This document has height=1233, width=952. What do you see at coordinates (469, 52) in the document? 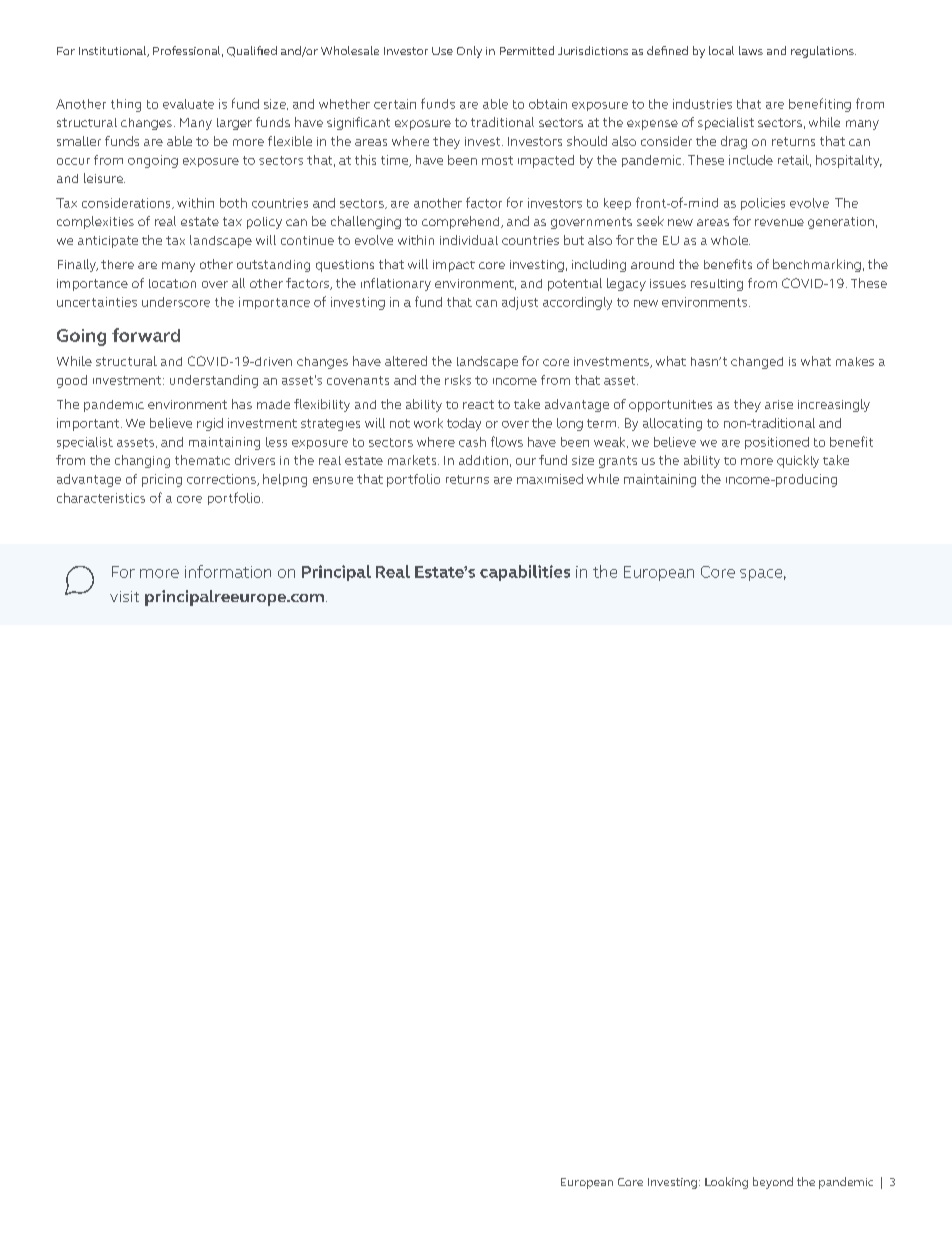
I see `Only` at bounding box center [469, 52].
